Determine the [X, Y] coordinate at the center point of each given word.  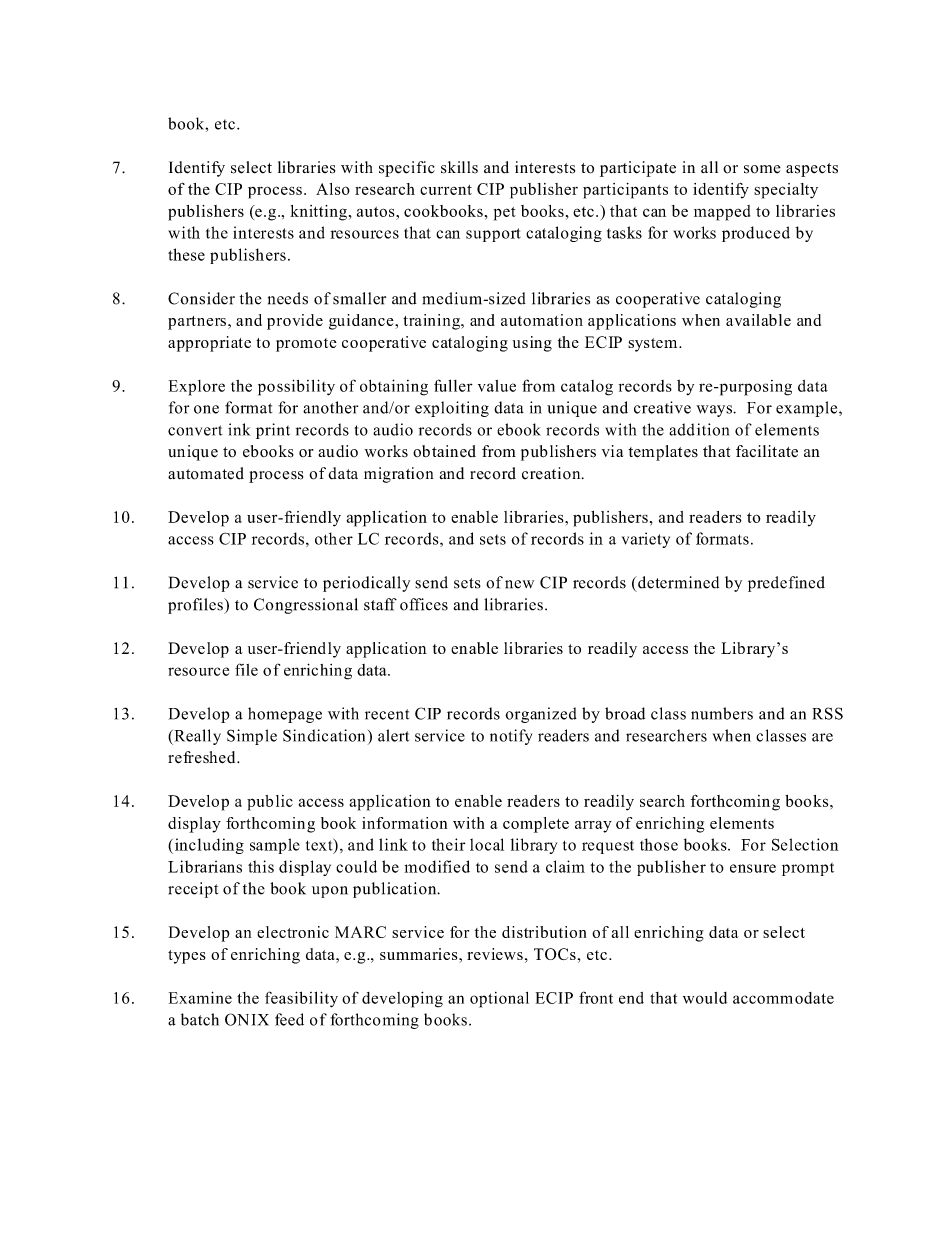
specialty [786, 191]
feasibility [301, 999]
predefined [786, 584]
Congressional [306, 606]
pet [505, 214]
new [519, 584]
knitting [318, 213]
